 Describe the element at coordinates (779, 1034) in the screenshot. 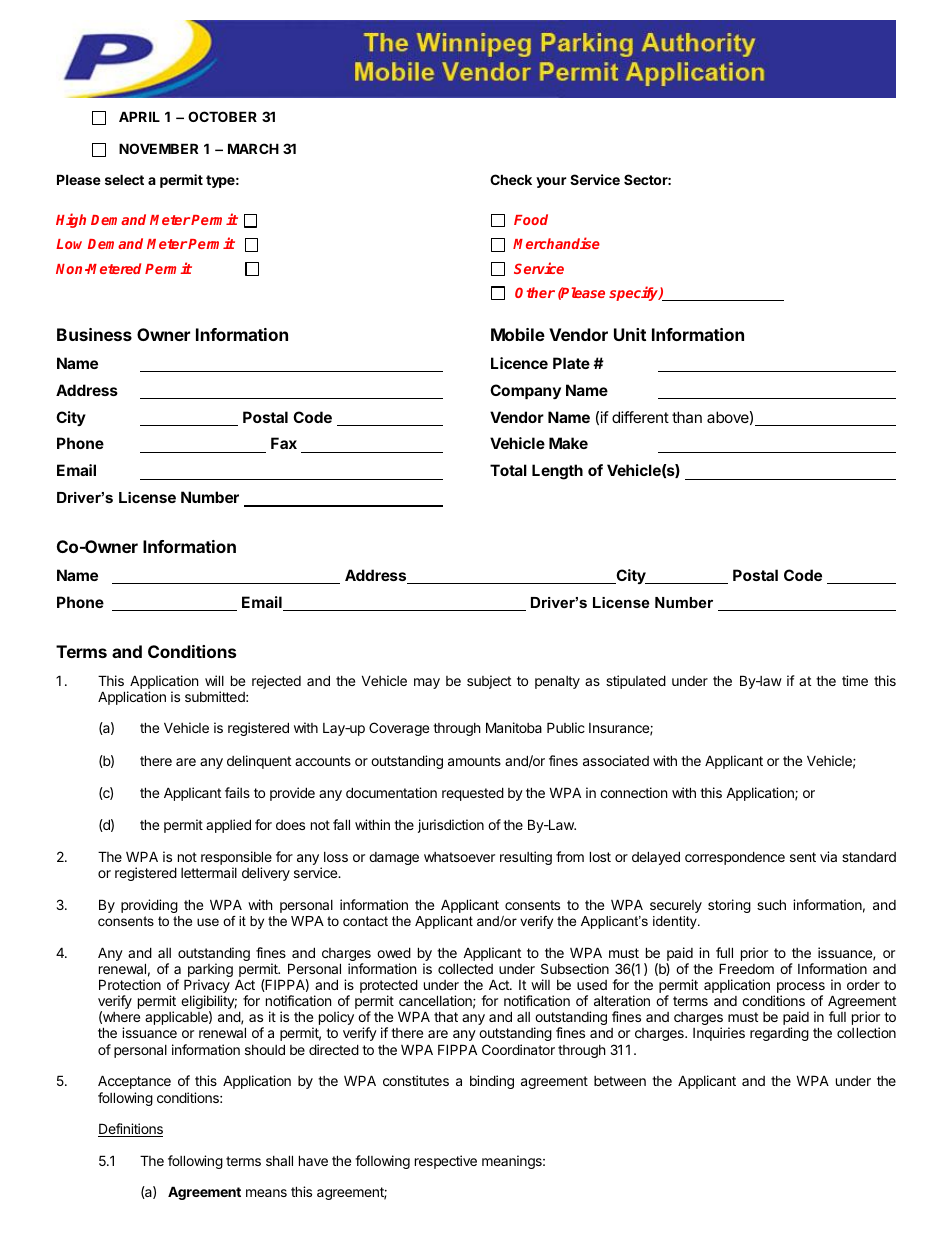

I see `regarding` at that location.
